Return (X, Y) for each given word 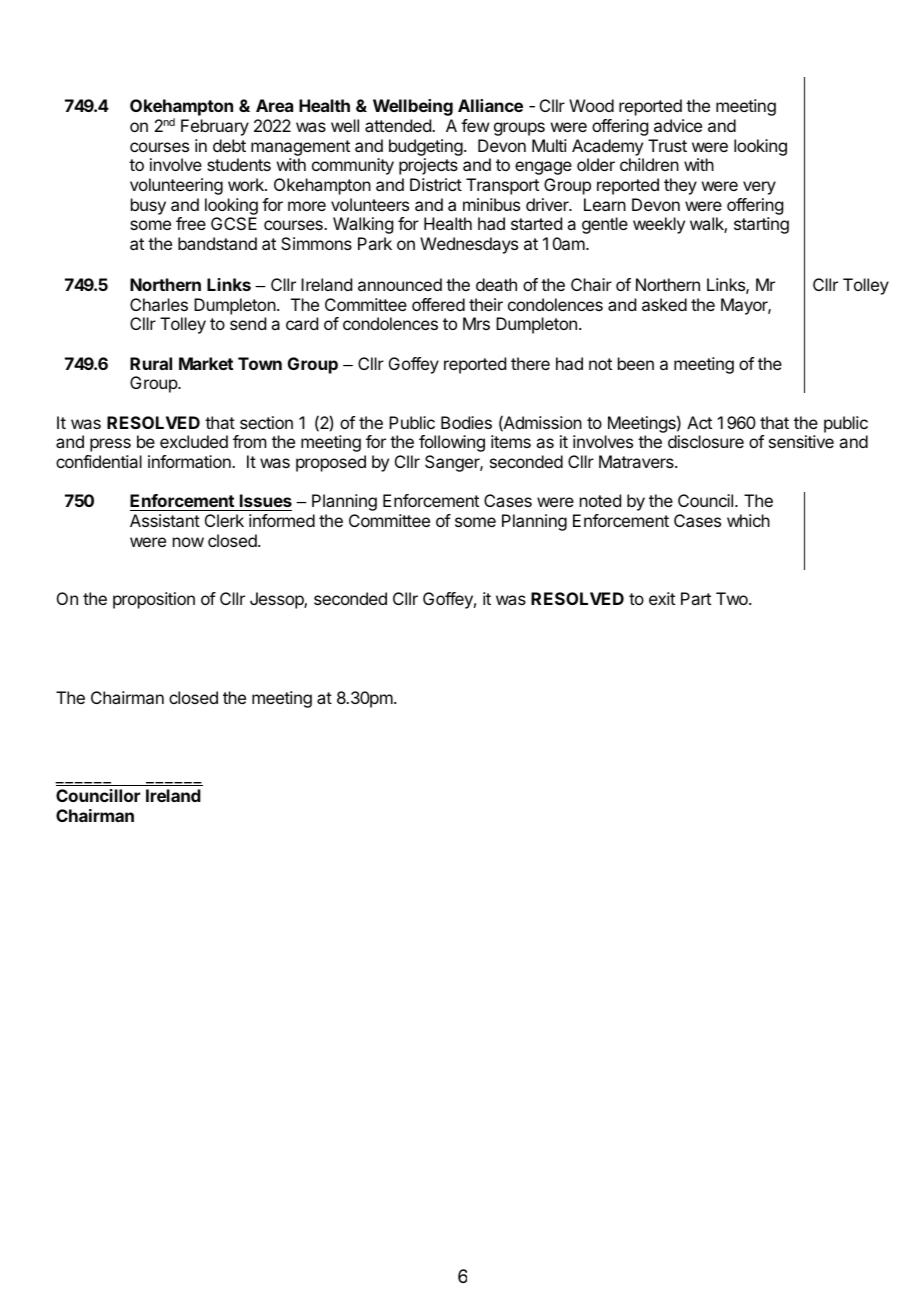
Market (206, 363)
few (475, 125)
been (636, 363)
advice (678, 125)
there (530, 363)
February (215, 127)
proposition (154, 600)
